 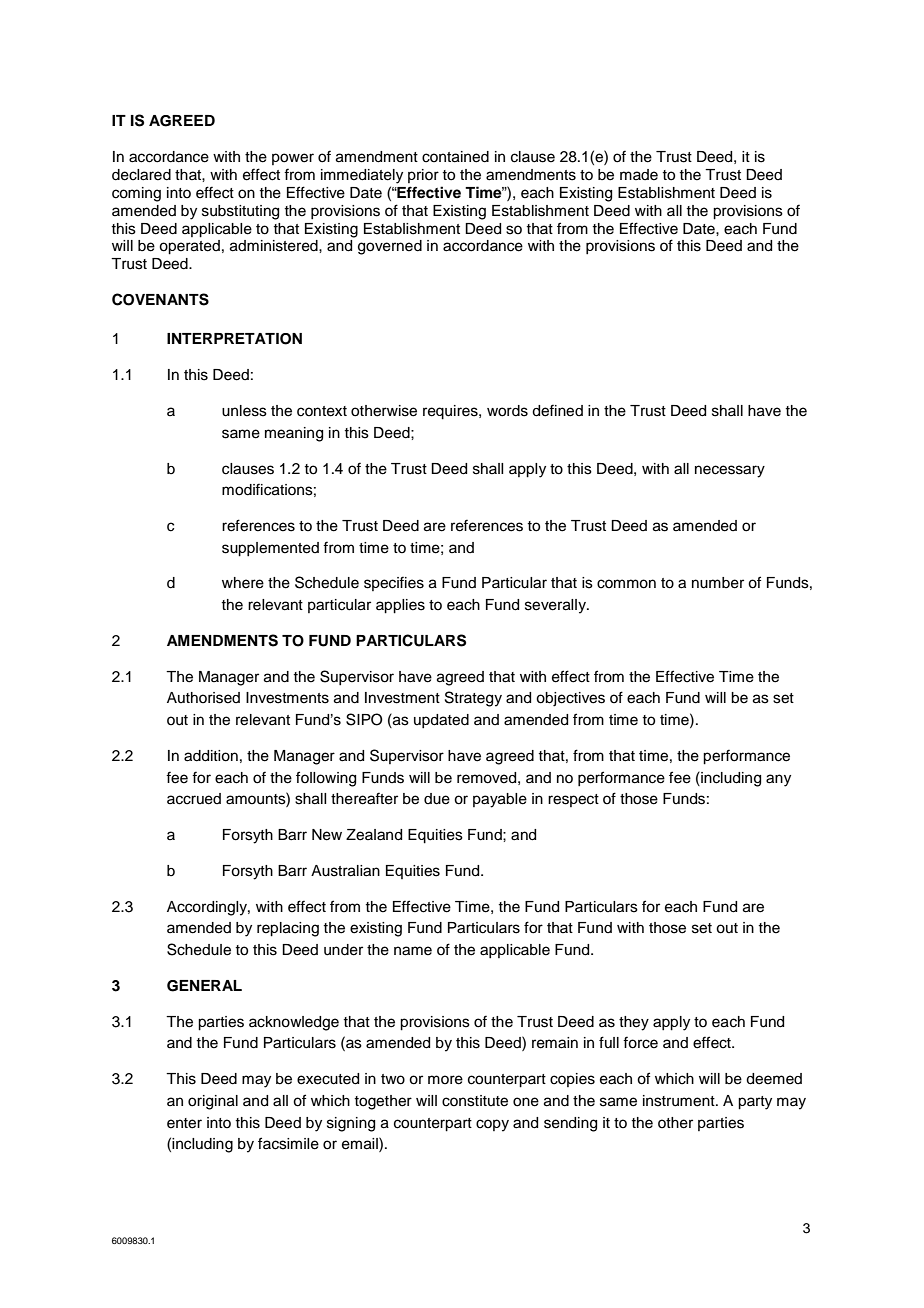 I want to click on requires, so click(x=451, y=412).
